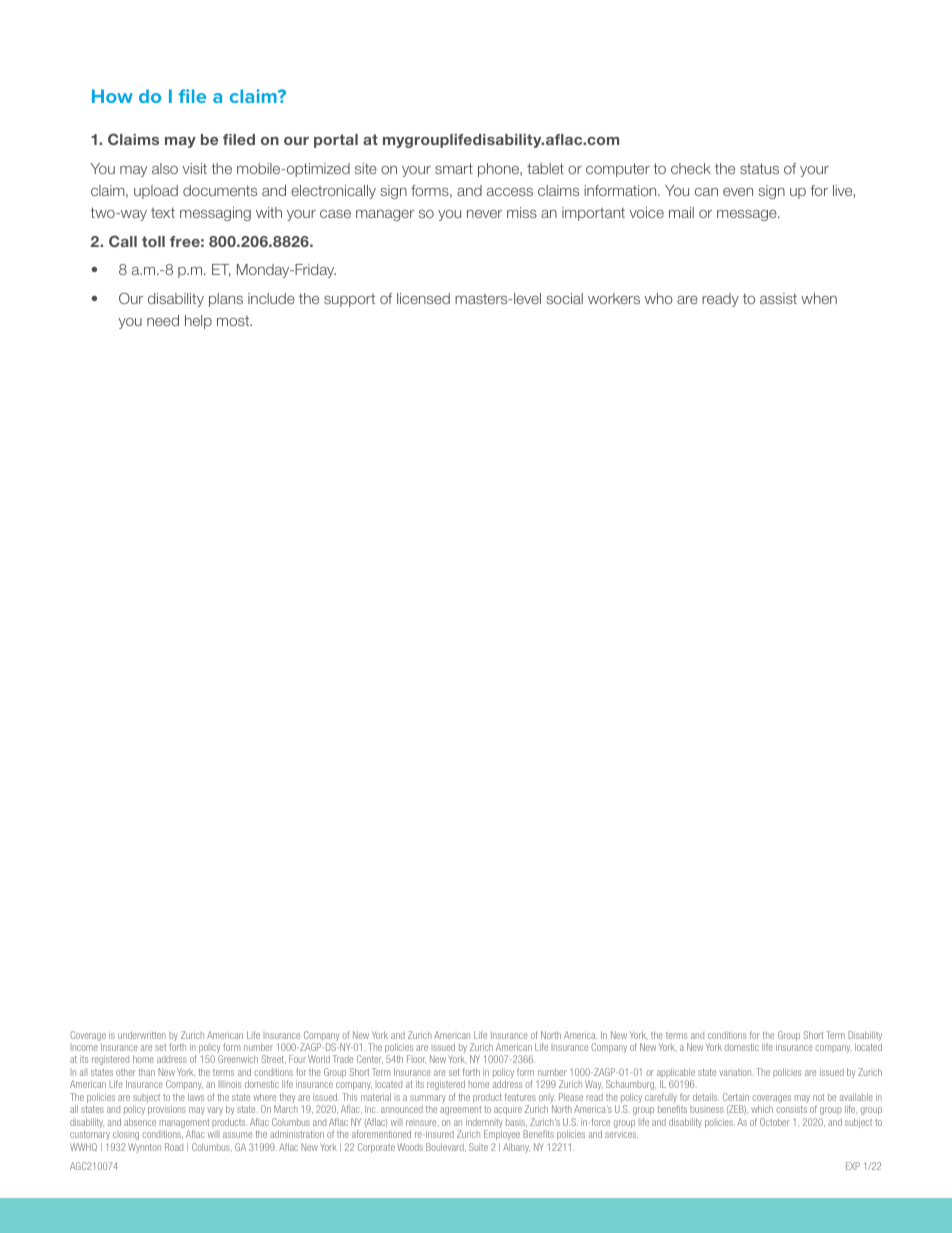  Describe the element at coordinates (454, 168) in the document. I see `smart` at that location.
